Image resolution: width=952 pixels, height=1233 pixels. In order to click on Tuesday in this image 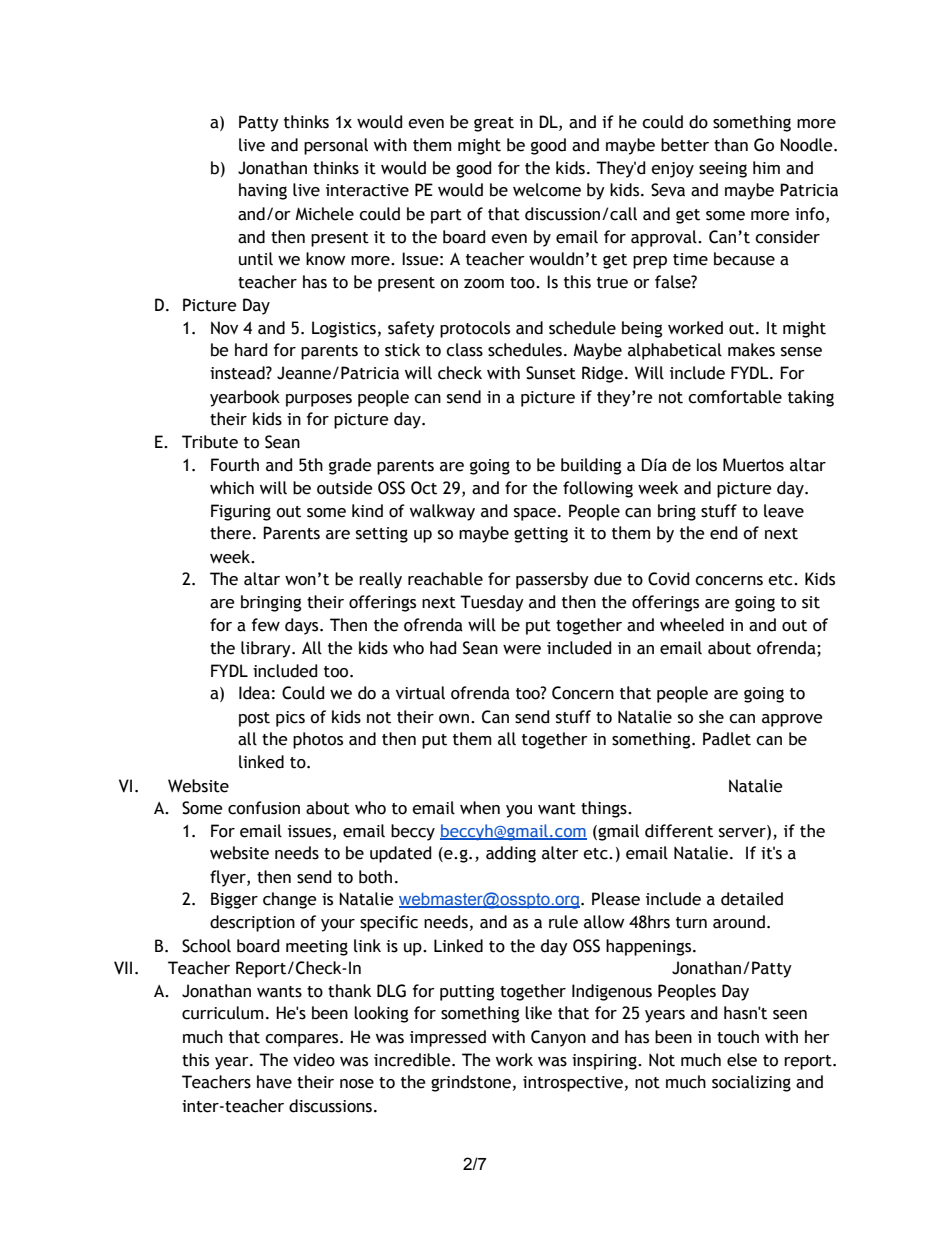, I will do `click(492, 603)`.
